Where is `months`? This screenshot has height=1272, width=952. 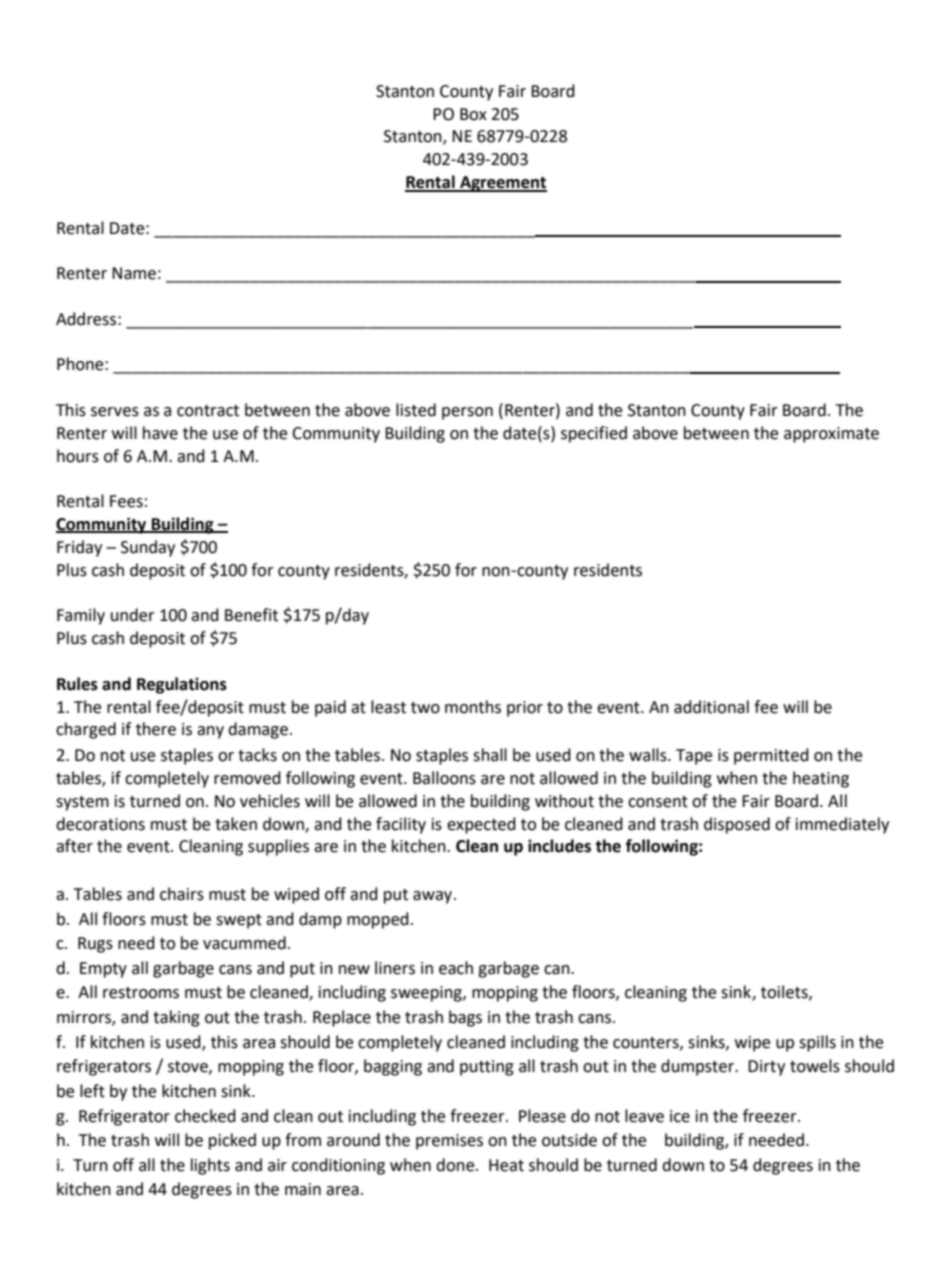 months is located at coordinates (473, 707).
